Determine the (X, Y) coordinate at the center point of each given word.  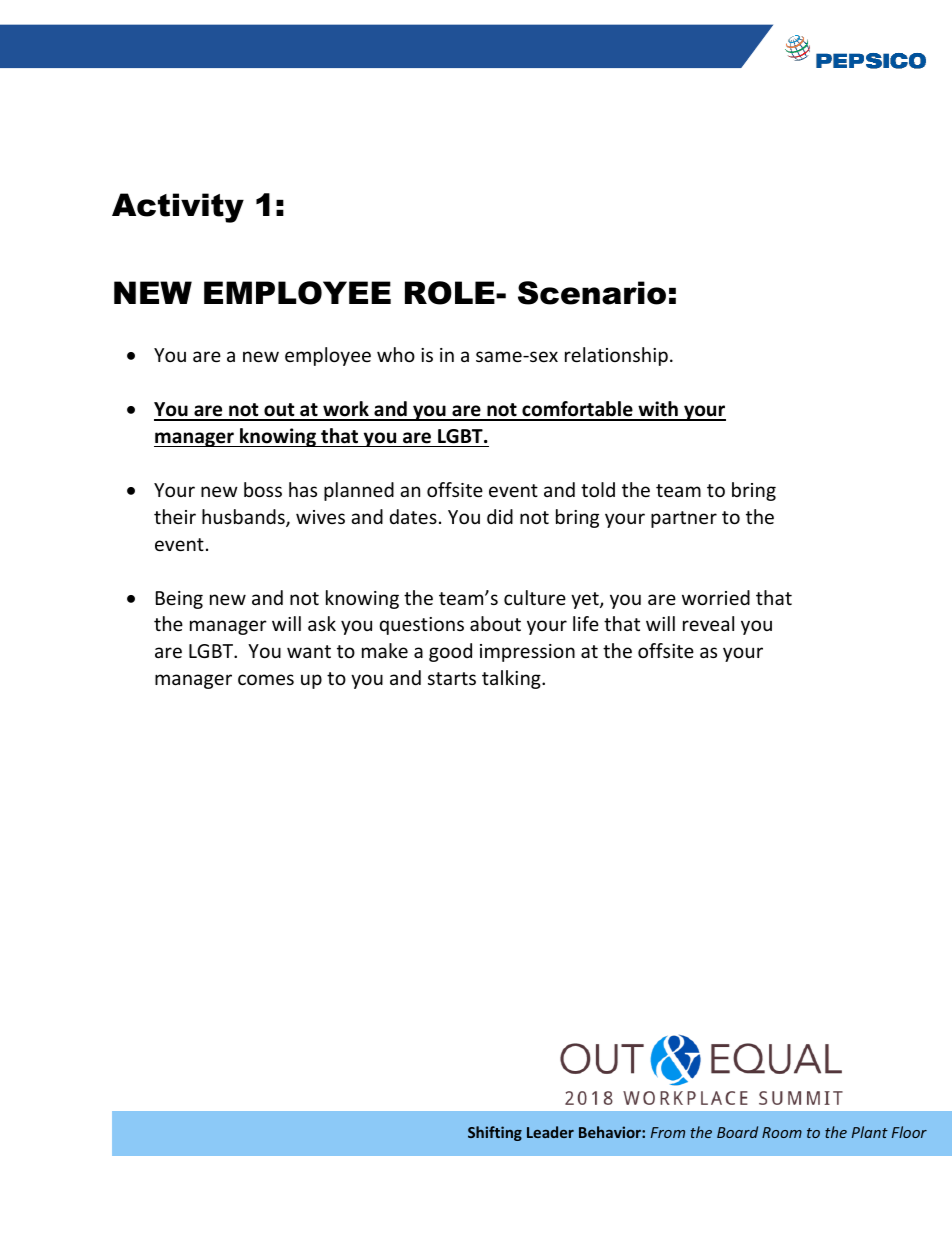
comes (266, 679)
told (598, 489)
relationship (616, 356)
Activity (178, 208)
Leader (550, 1132)
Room (782, 1132)
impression (527, 653)
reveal (708, 623)
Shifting (495, 1133)
